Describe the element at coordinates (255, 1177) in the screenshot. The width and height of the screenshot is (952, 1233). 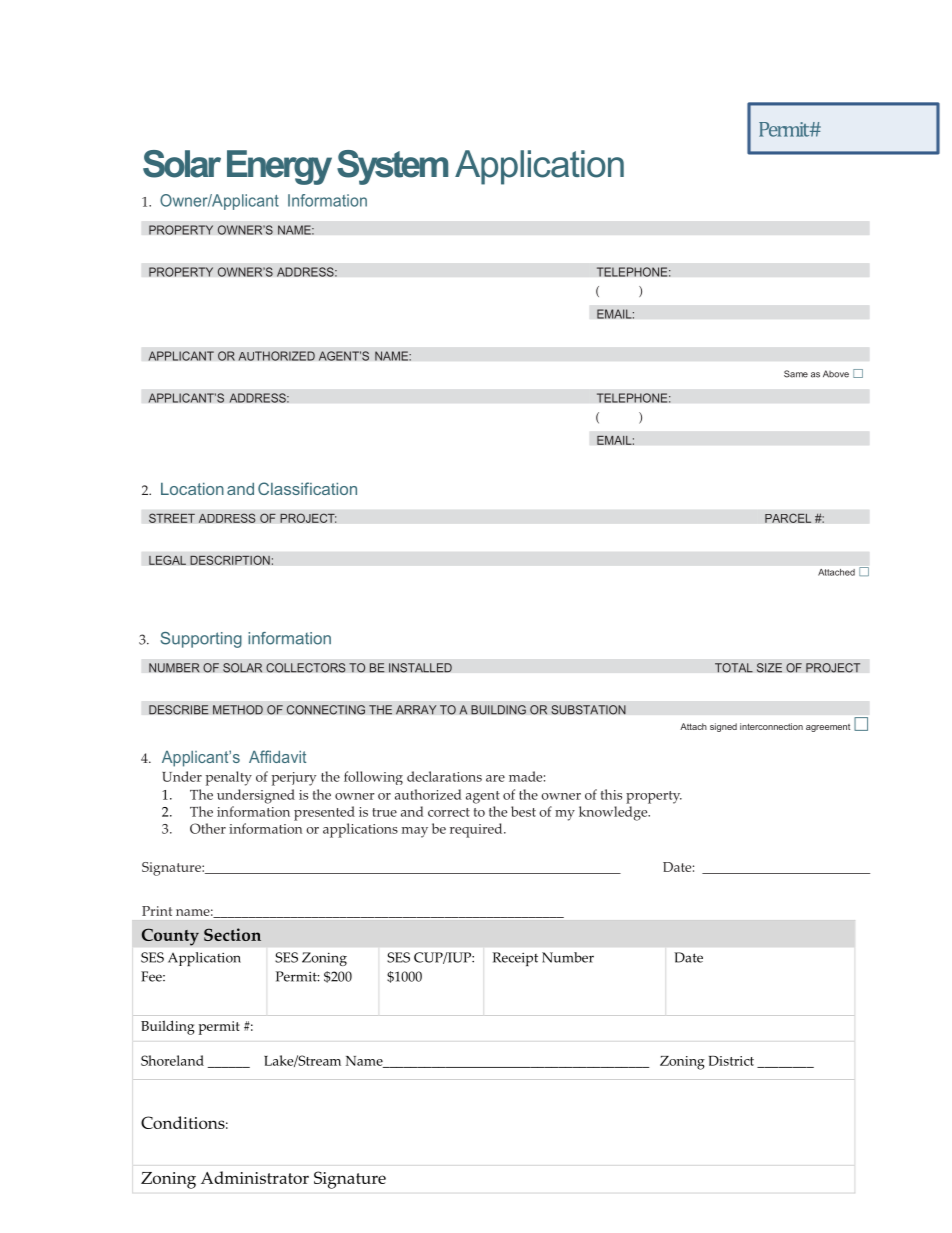
I see `Administrator` at that location.
